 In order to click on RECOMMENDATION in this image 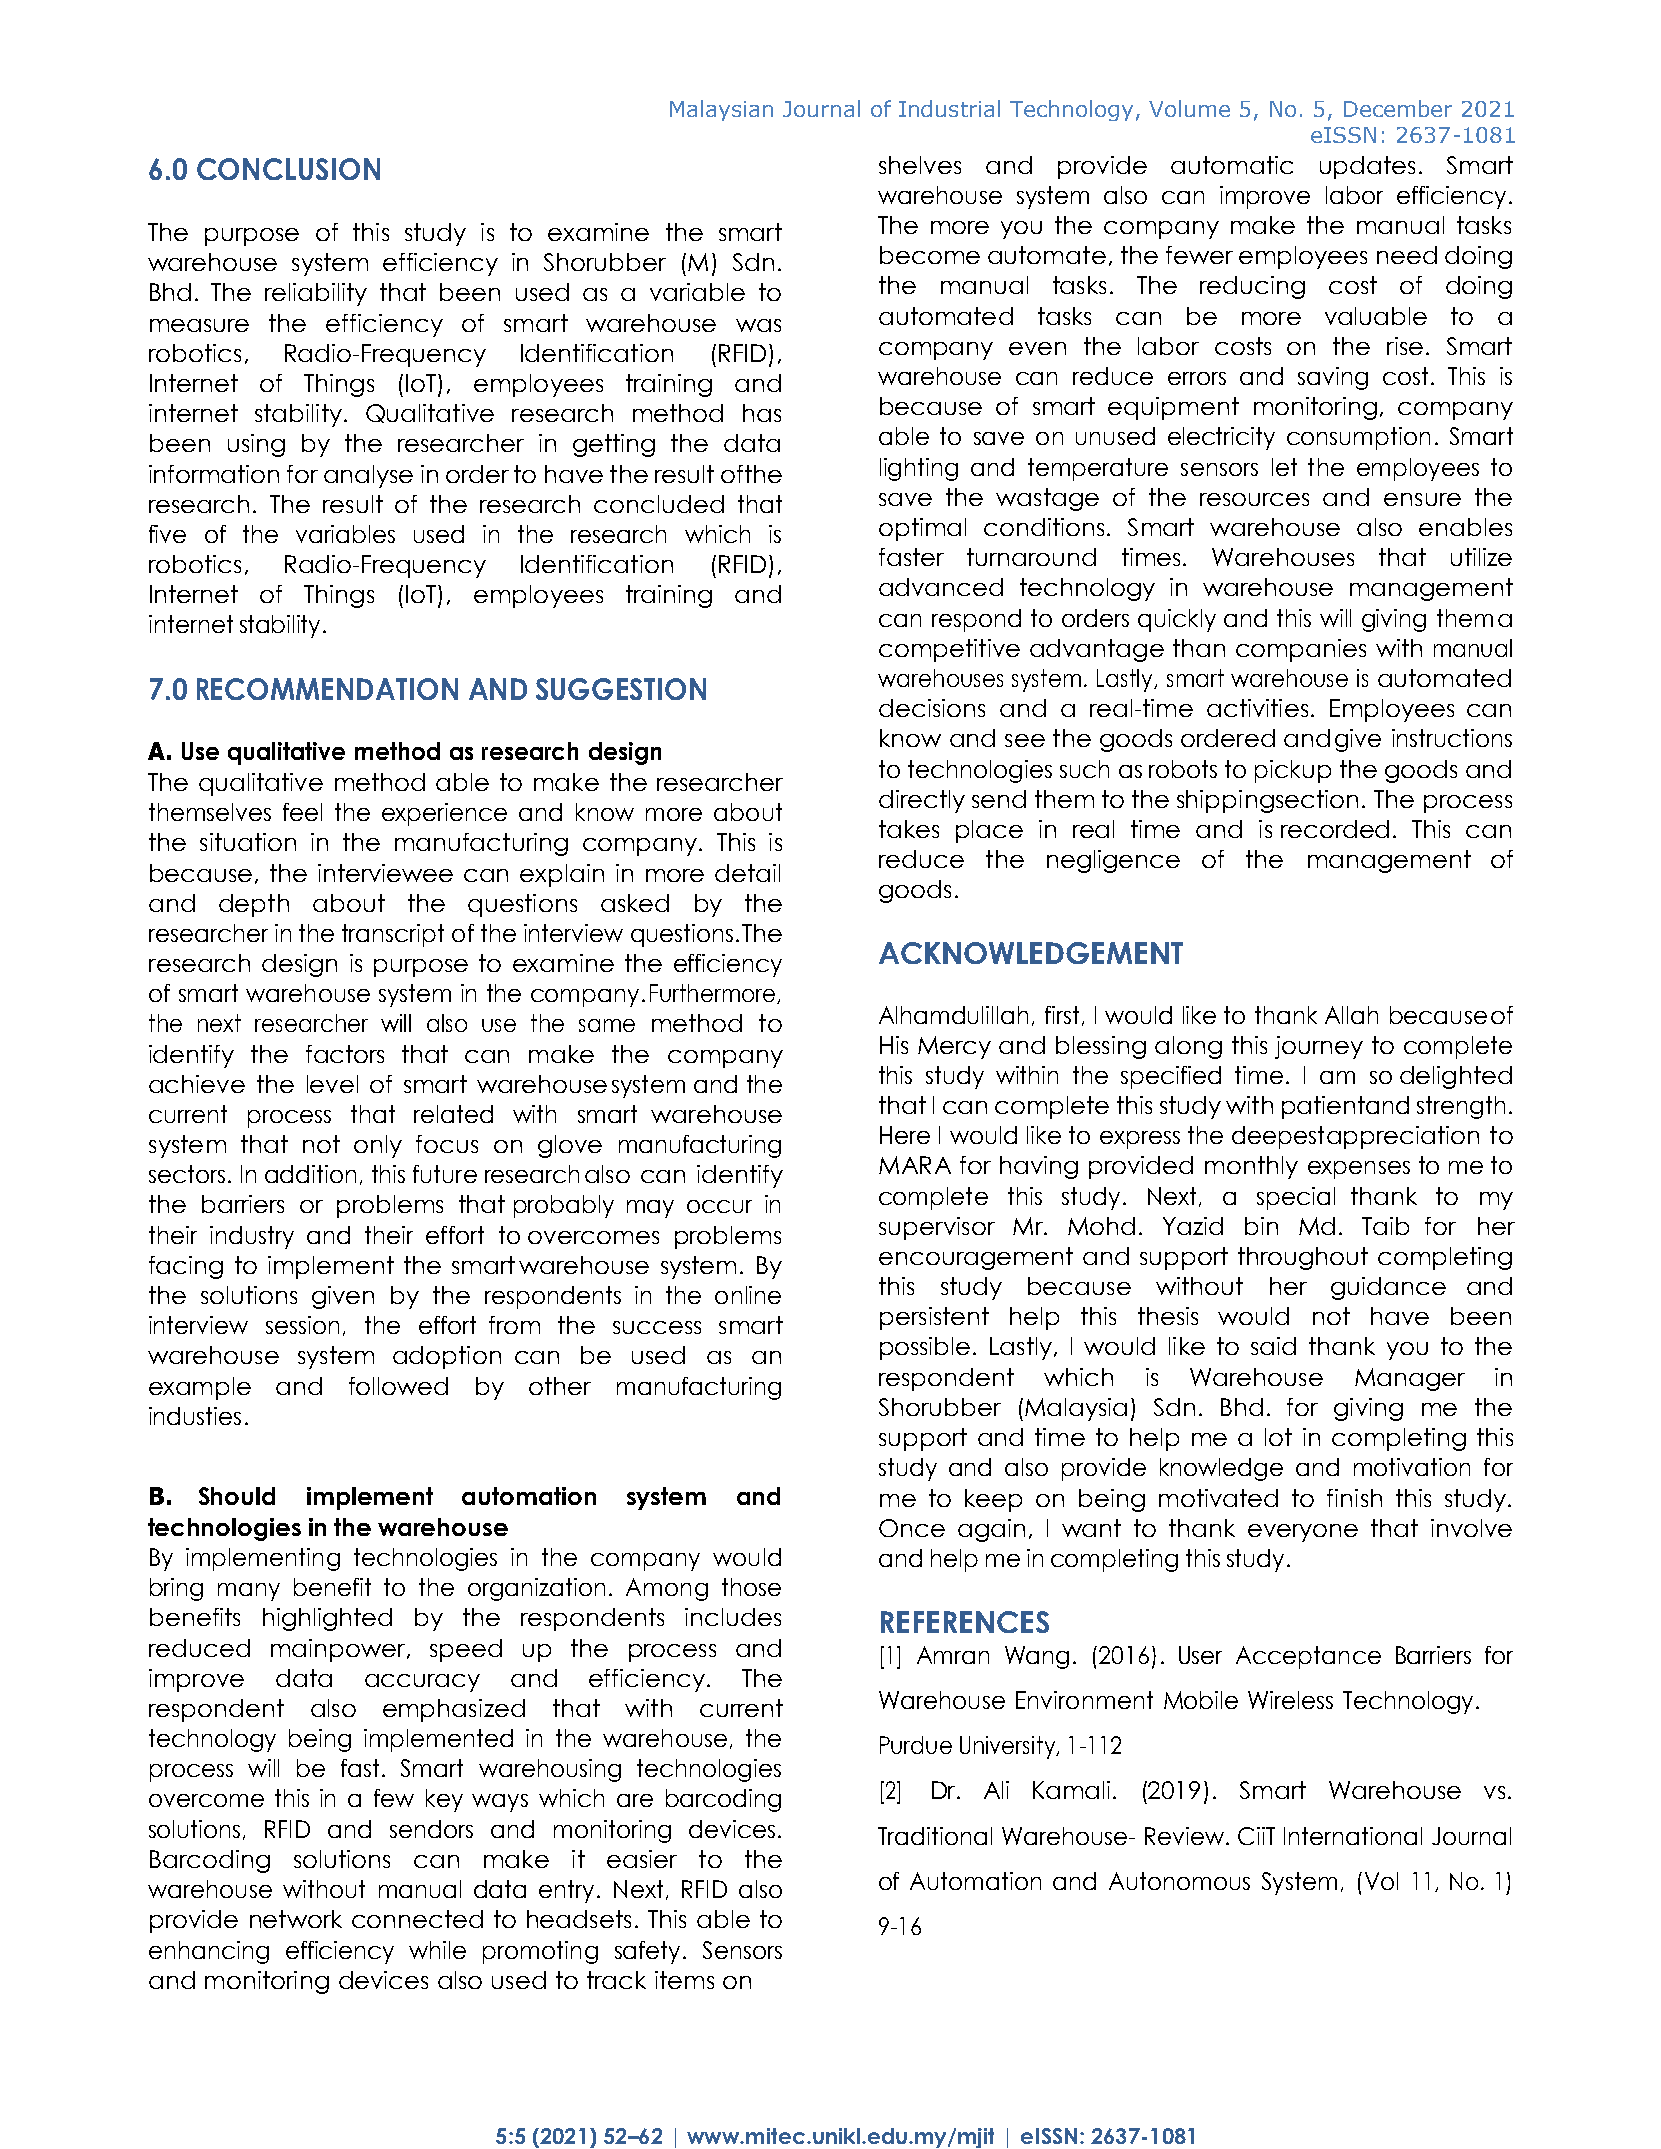, I will do `click(327, 689)`.
